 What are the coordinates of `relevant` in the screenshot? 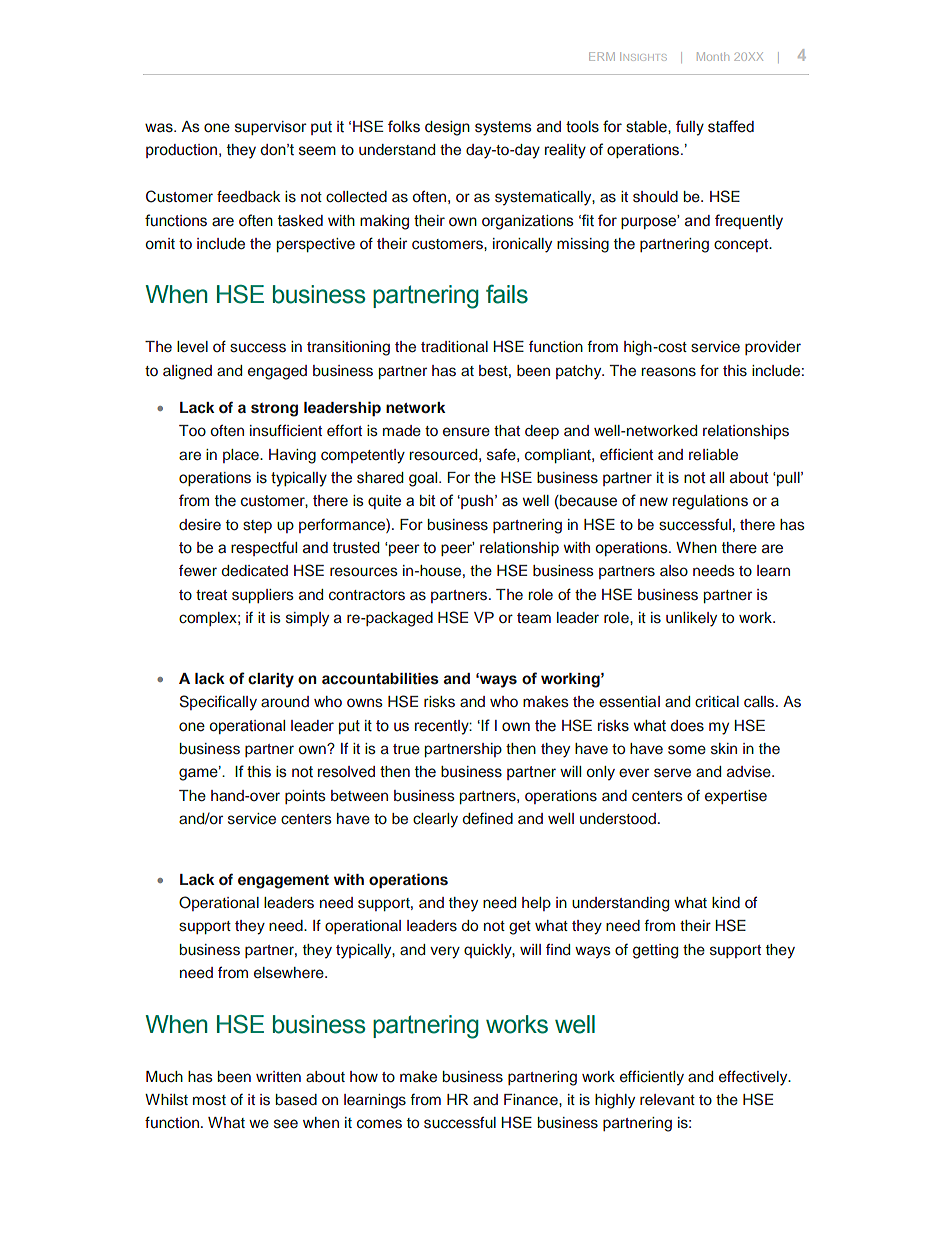 It's located at (667, 1099).
